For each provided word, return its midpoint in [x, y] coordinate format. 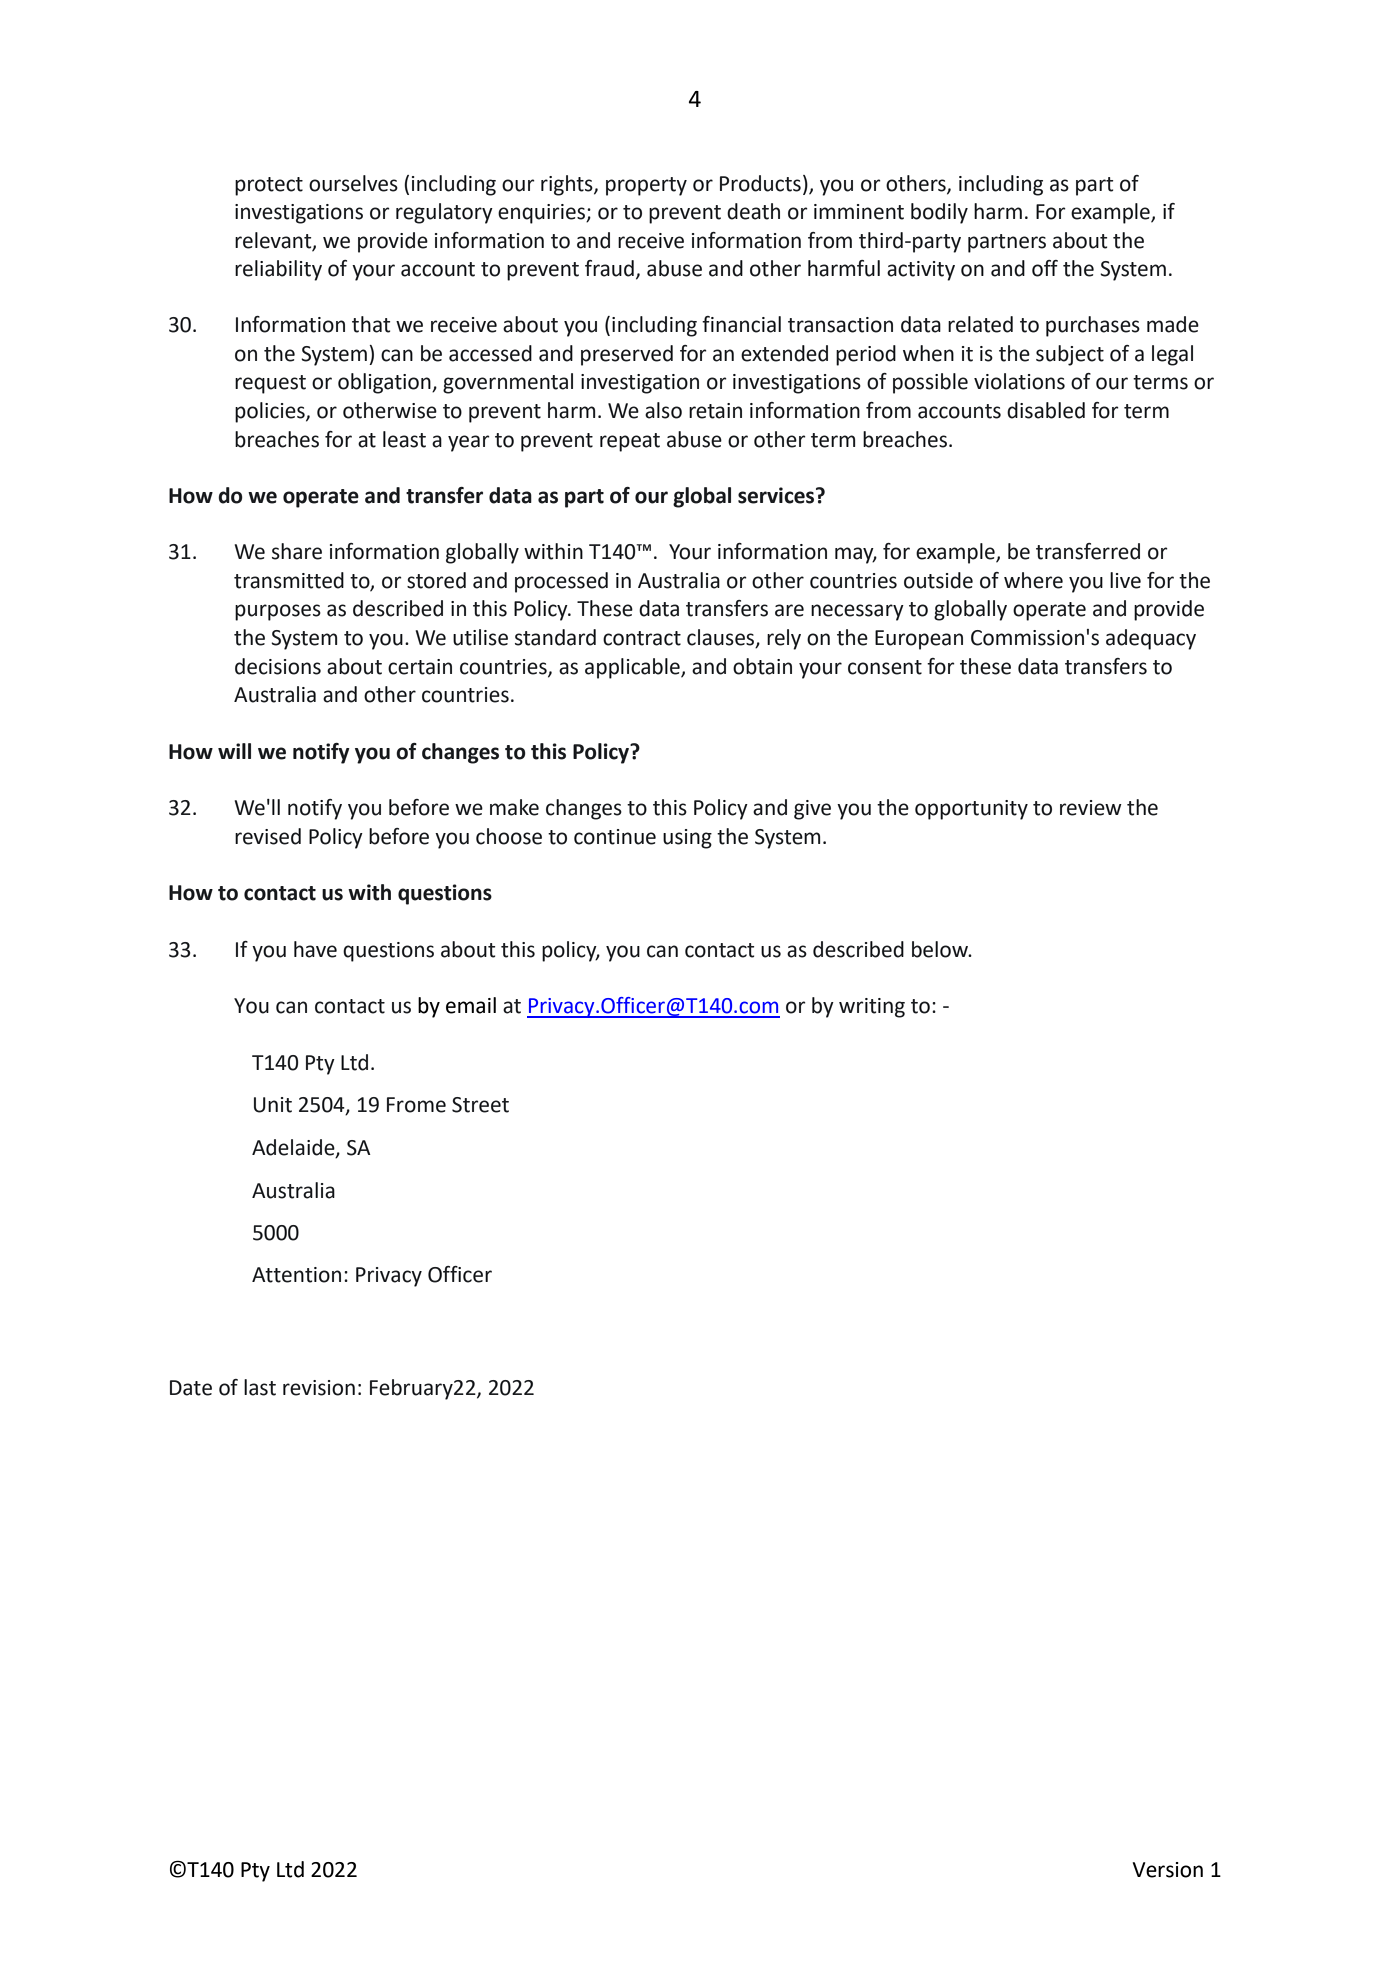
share [297, 551]
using [687, 839]
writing [872, 1008]
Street [480, 1105]
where [1033, 580]
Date [191, 1388]
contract [642, 638]
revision [319, 1388]
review [1091, 808]
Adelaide [294, 1148]
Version [1167, 1870]
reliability [278, 270]
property [646, 186]
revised [268, 836]
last [260, 1387]
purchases [1093, 326]
